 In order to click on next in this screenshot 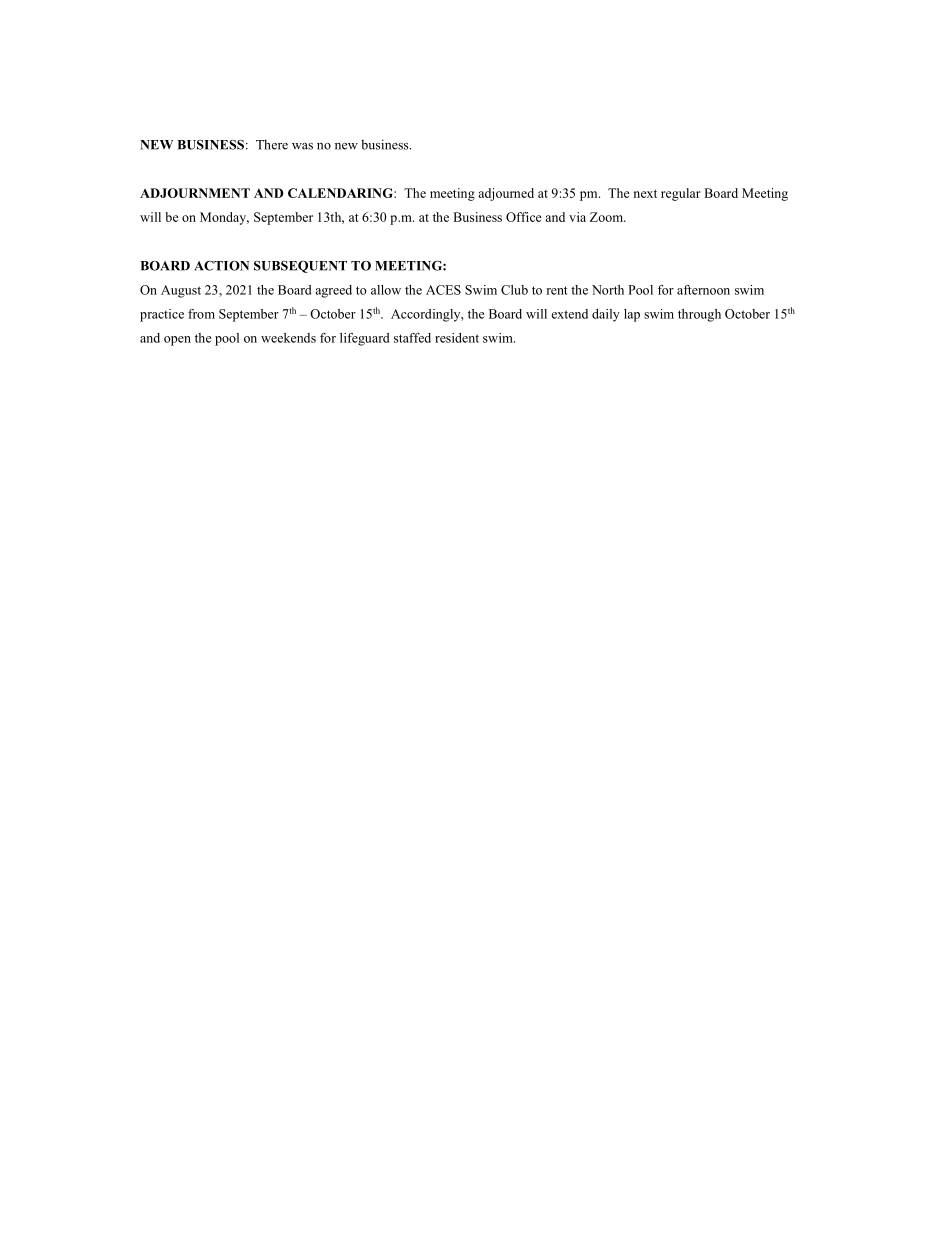, I will do `click(645, 194)`.
